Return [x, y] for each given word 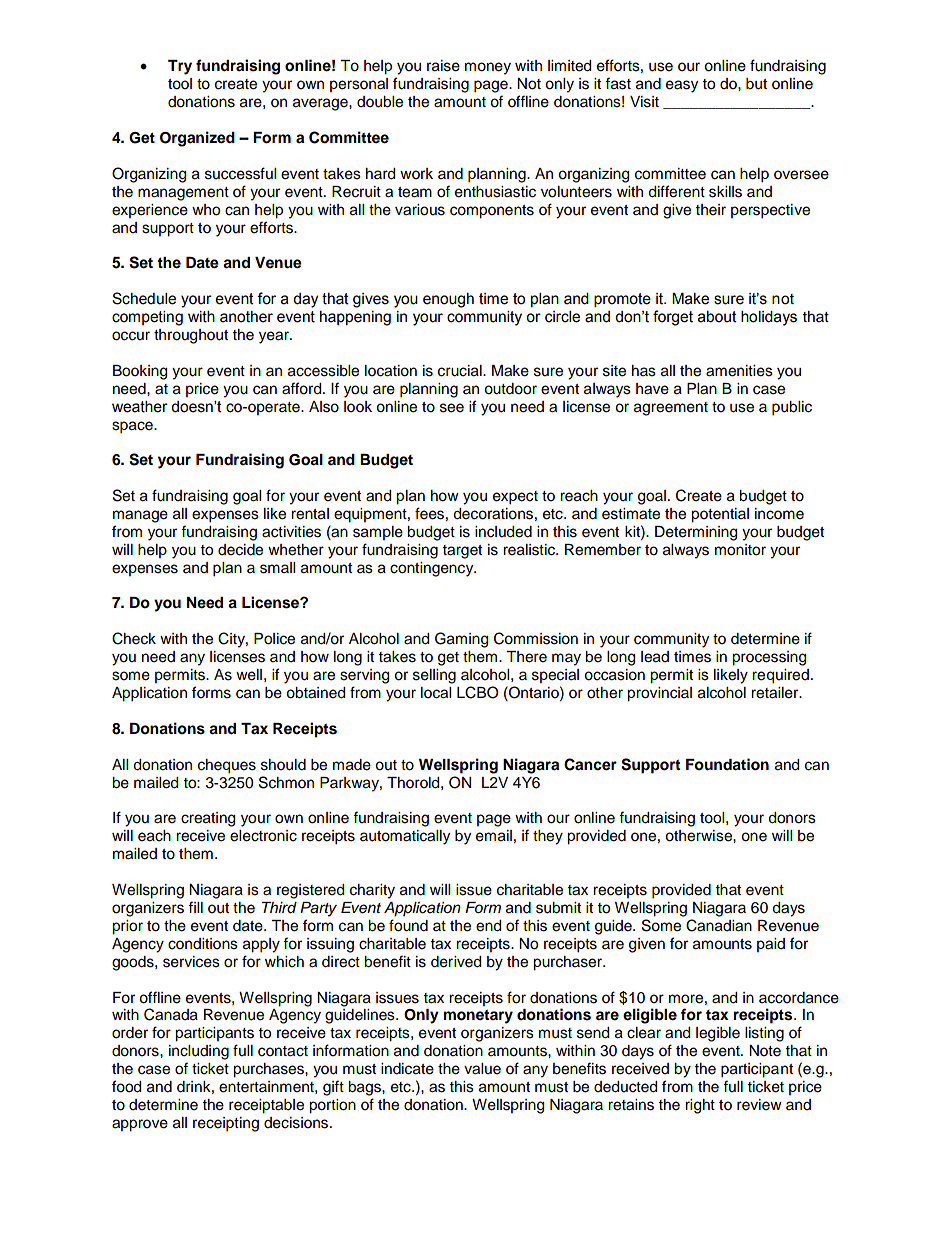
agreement [671, 409]
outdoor [510, 389]
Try [180, 67]
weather [140, 407]
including [199, 1052]
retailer [776, 693]
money [488, 68]
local [436, 693]
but [756, 84]
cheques [227, 766]
